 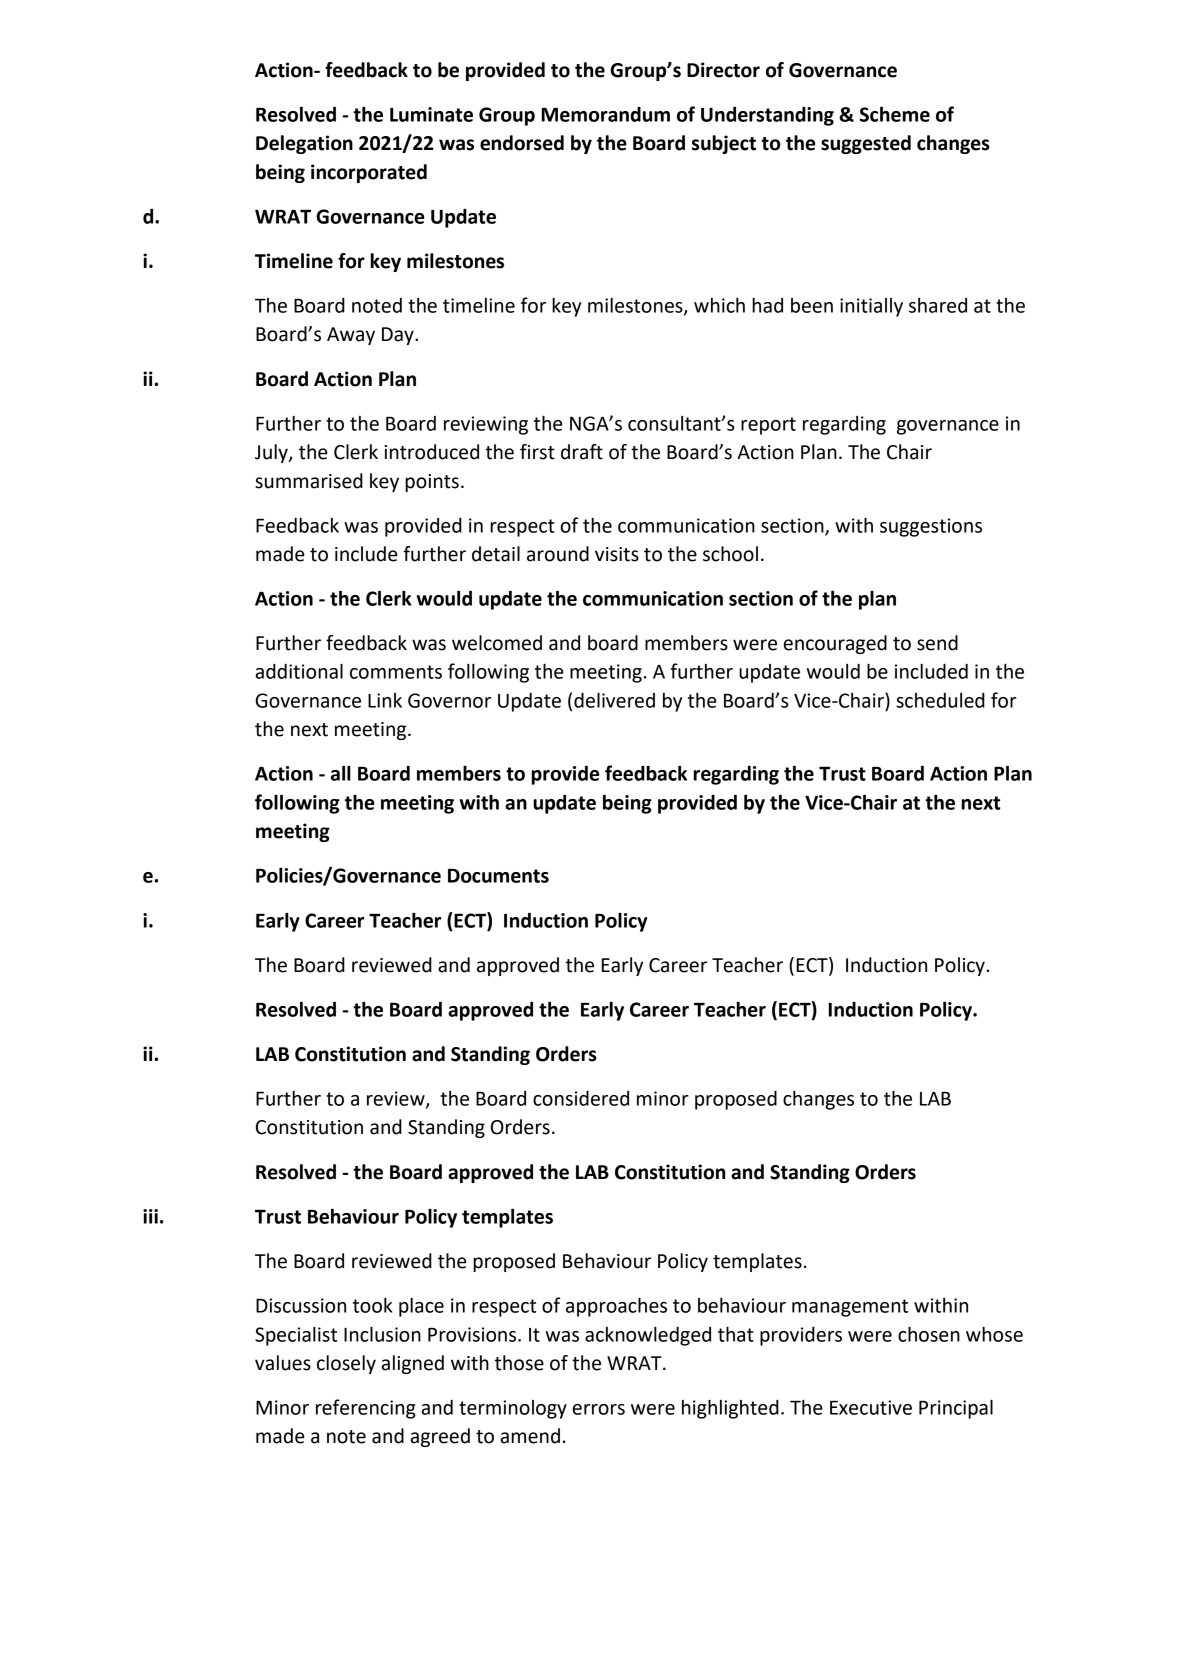 I want to click on iii, so click(x=150, y=1216).
